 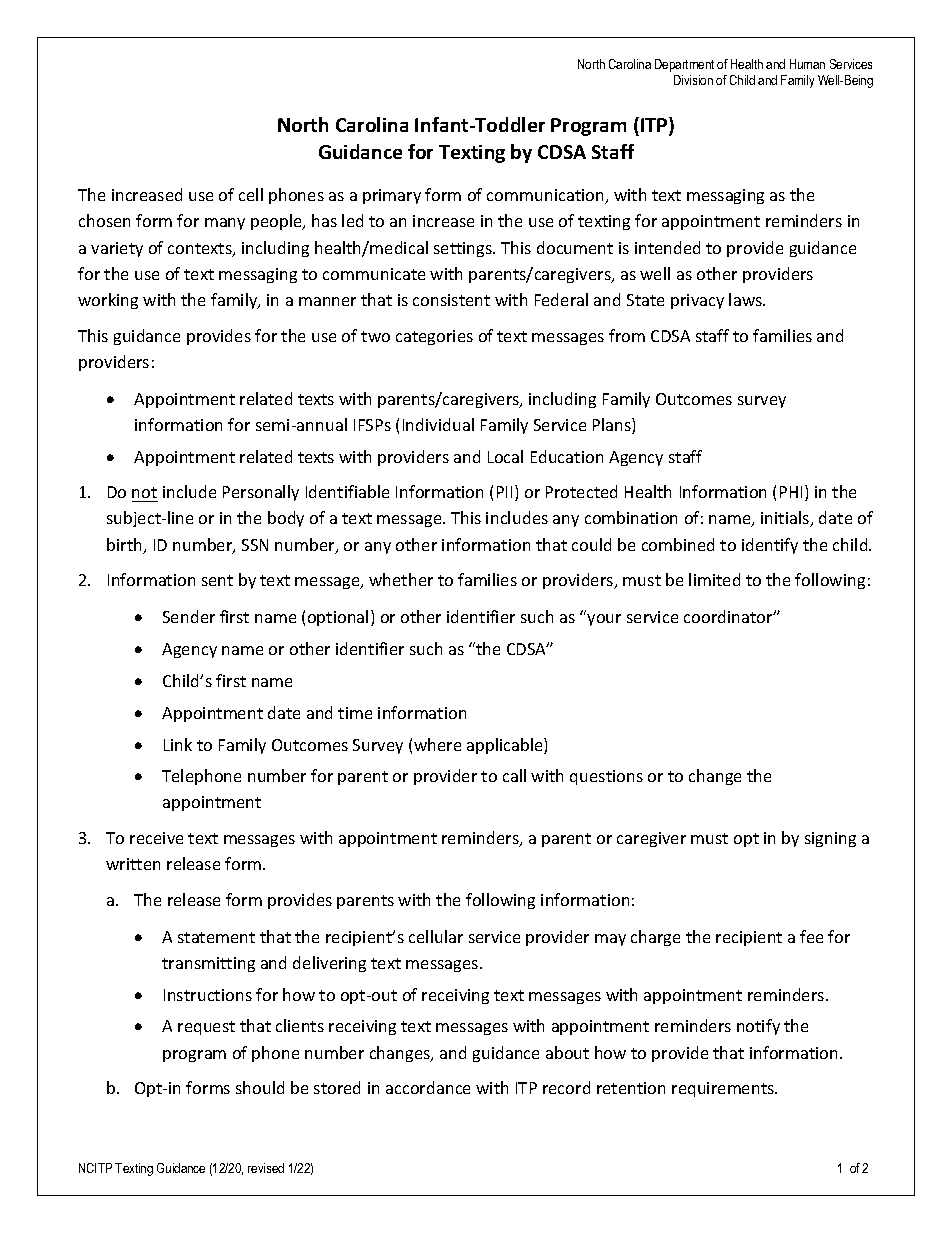 What do you see at coordinates (225, 224) in the screenshot?
I see `many` at bounding box center [225, 224].
